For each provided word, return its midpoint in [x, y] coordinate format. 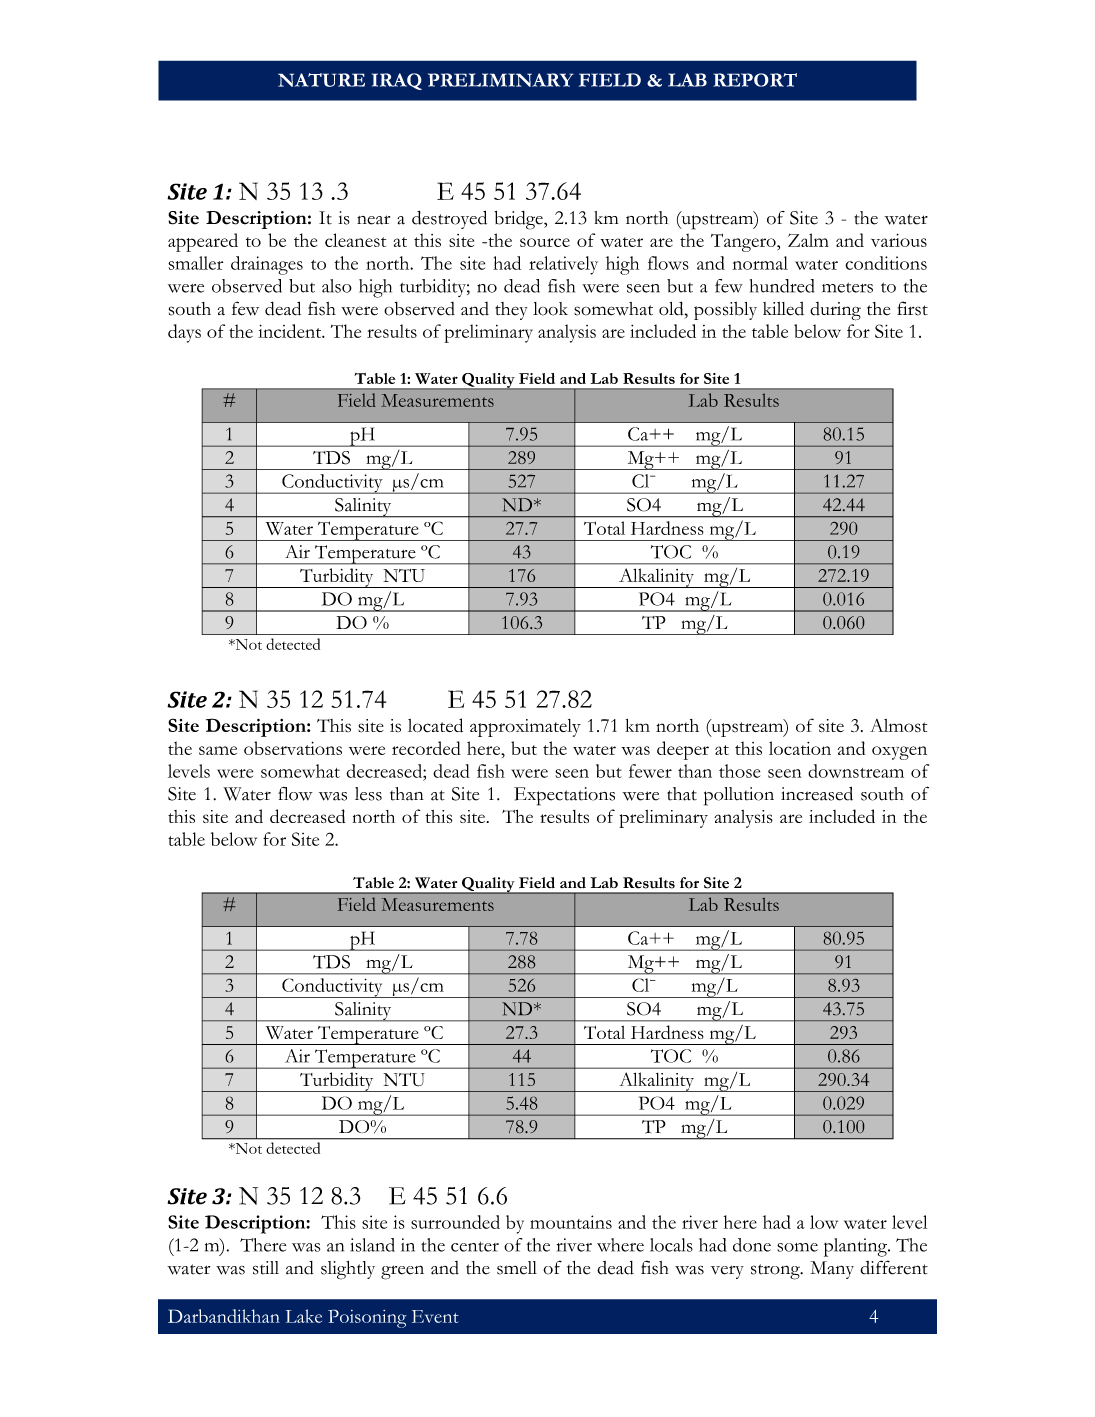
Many [832, 1270]
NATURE [321, 80]
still [266, 1268]
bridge [519, 220]
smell [517, 1268]
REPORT [755, 80]
